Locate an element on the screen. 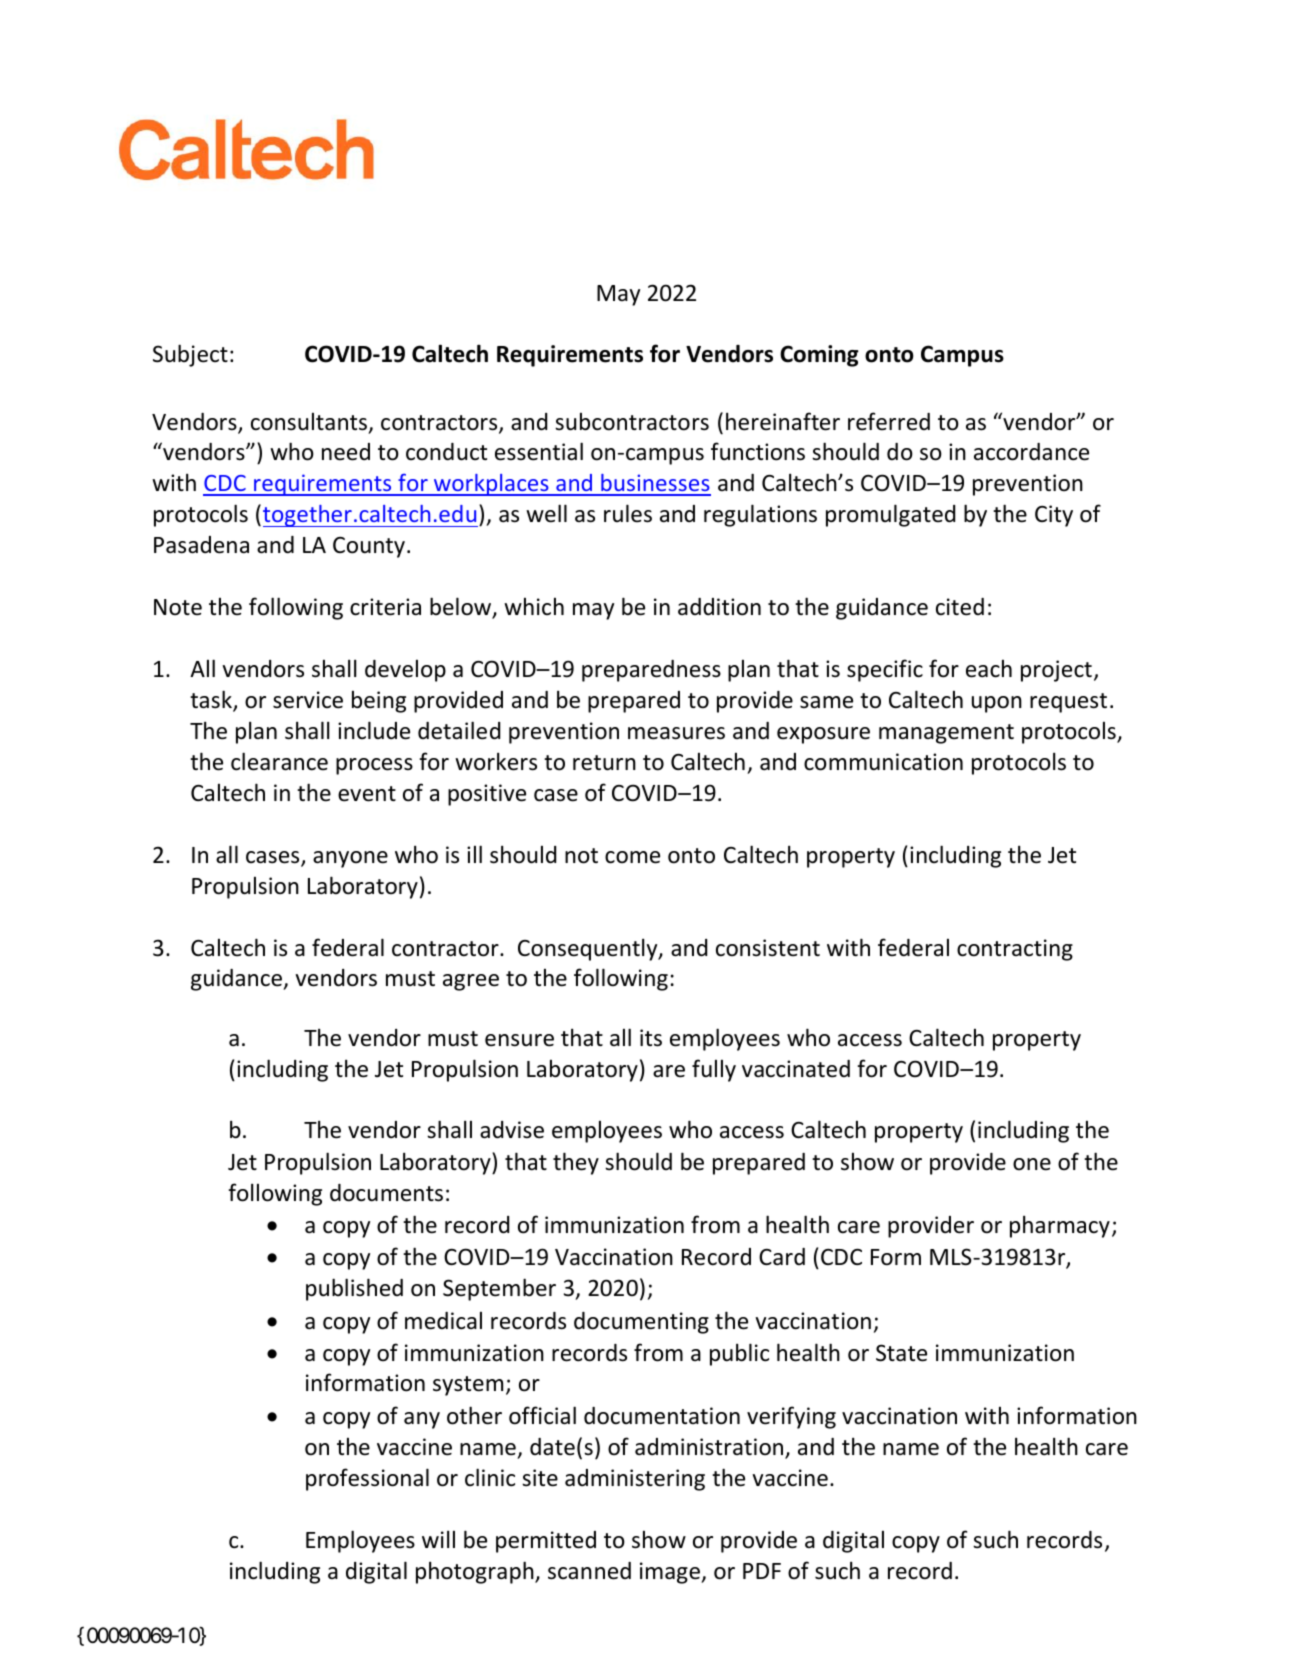 This screenshot has width=1293, height=1673. pharmacy is located at coordinates (1060, 1226).
